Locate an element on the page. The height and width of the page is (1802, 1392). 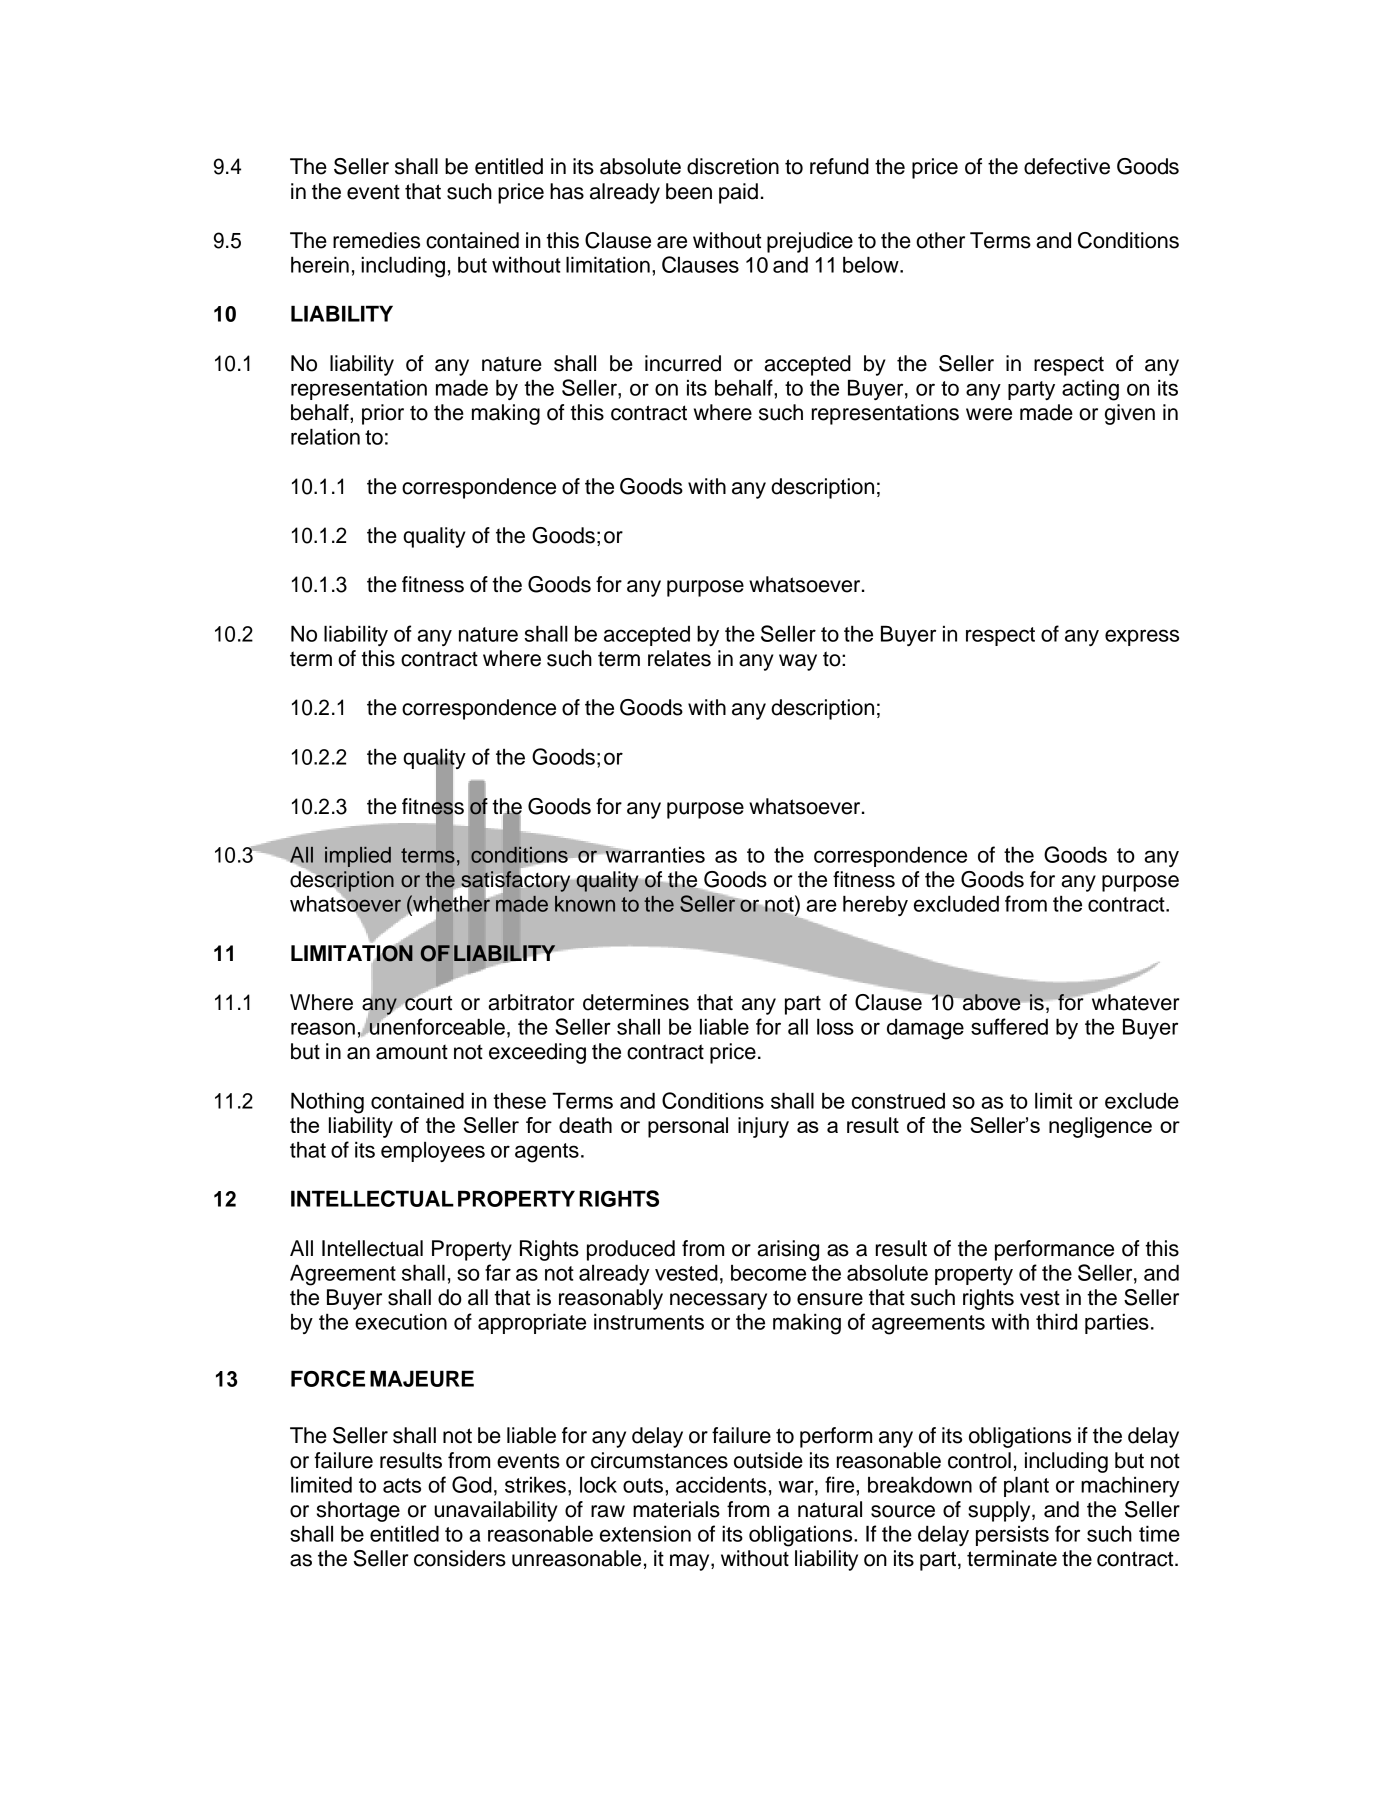
hereby is located at coordinates (875, 905).
